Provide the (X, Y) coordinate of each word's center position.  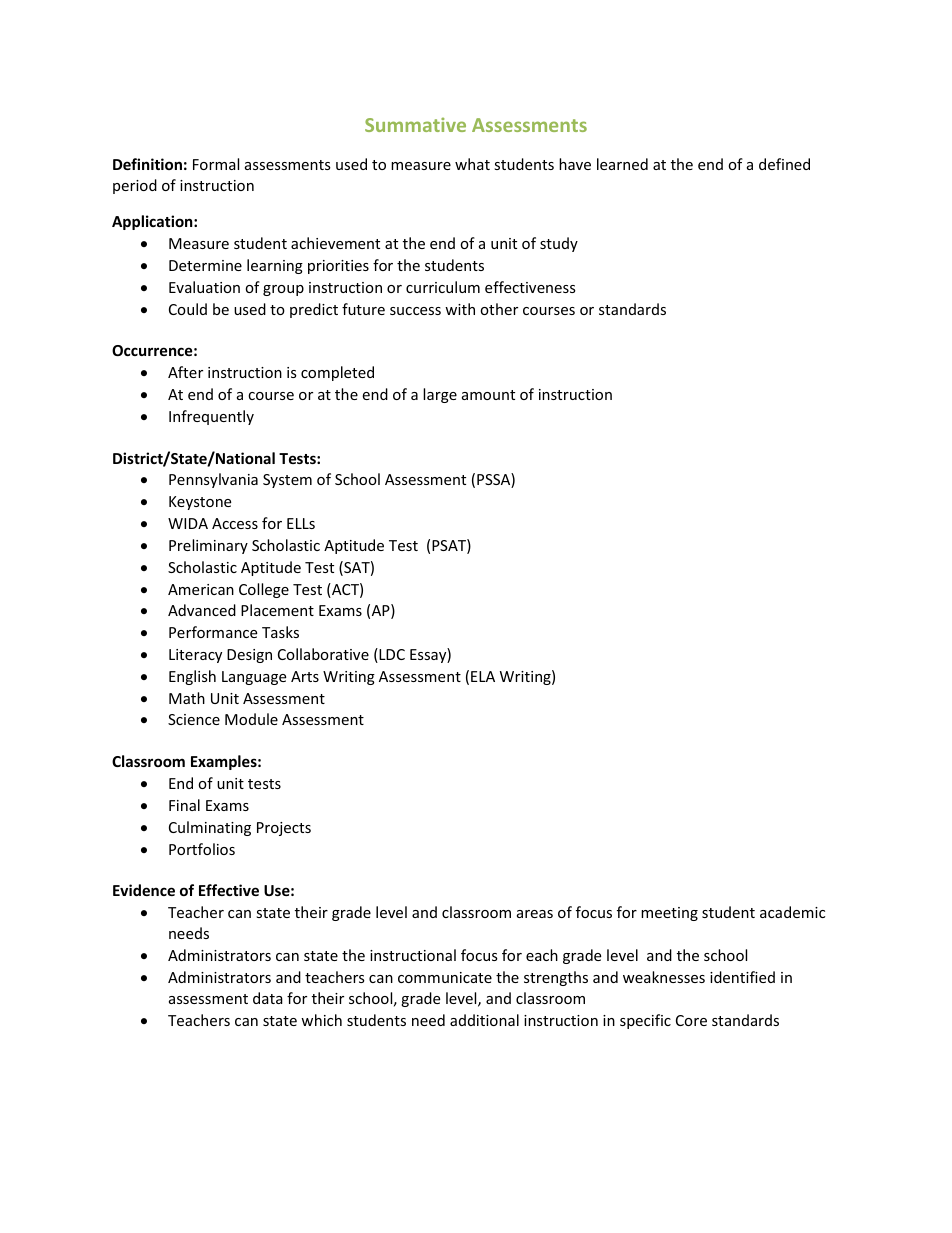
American (201, 589)
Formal (216, 164)
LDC (391, 655)
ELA (483, 676)
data (268, 998)
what (472, 164)
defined (784, 164)
